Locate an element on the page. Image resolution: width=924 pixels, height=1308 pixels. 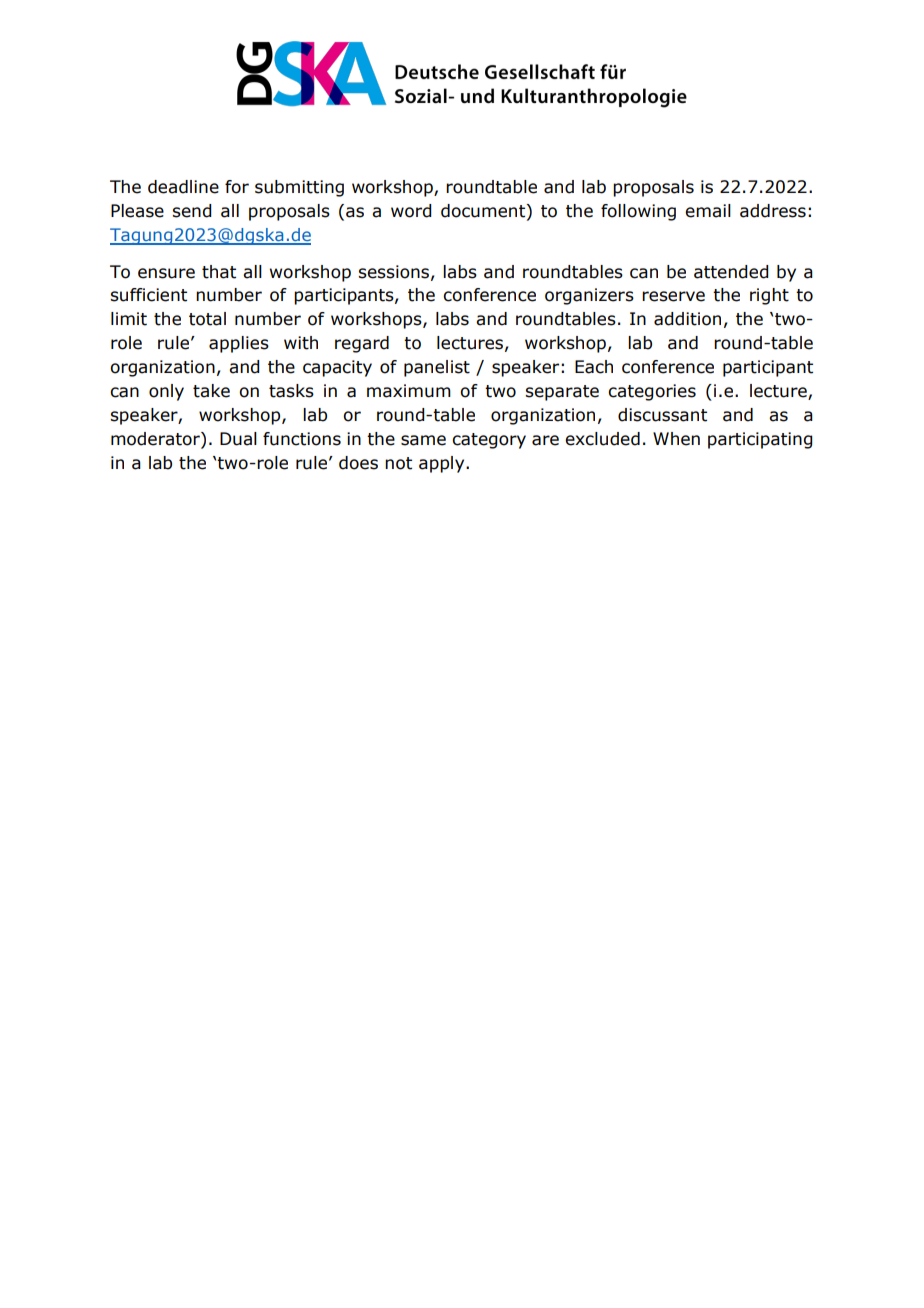
attended is located at coordinates (731, 272).
